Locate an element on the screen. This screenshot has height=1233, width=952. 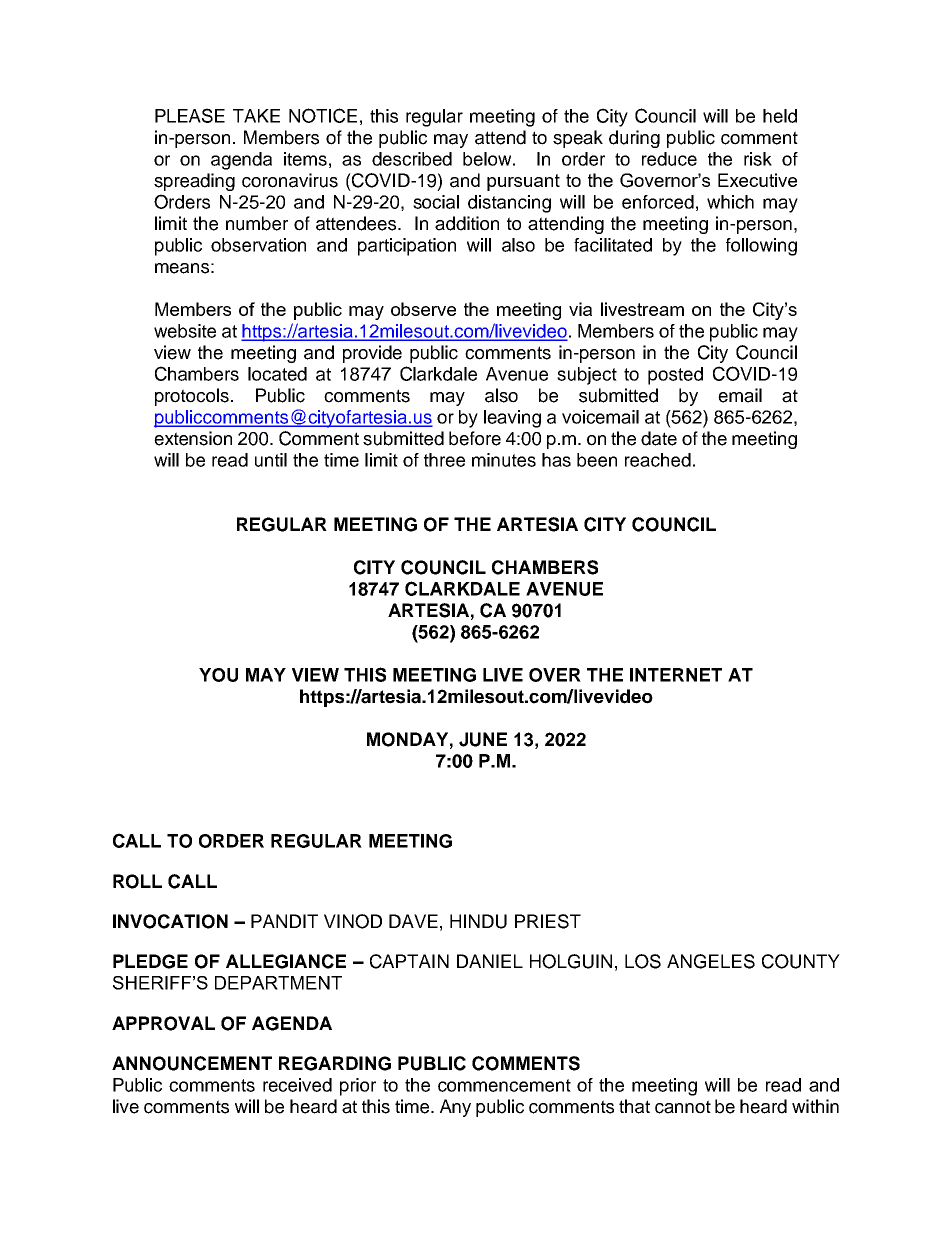
PLEASE is located at coordinates (190, 115).
